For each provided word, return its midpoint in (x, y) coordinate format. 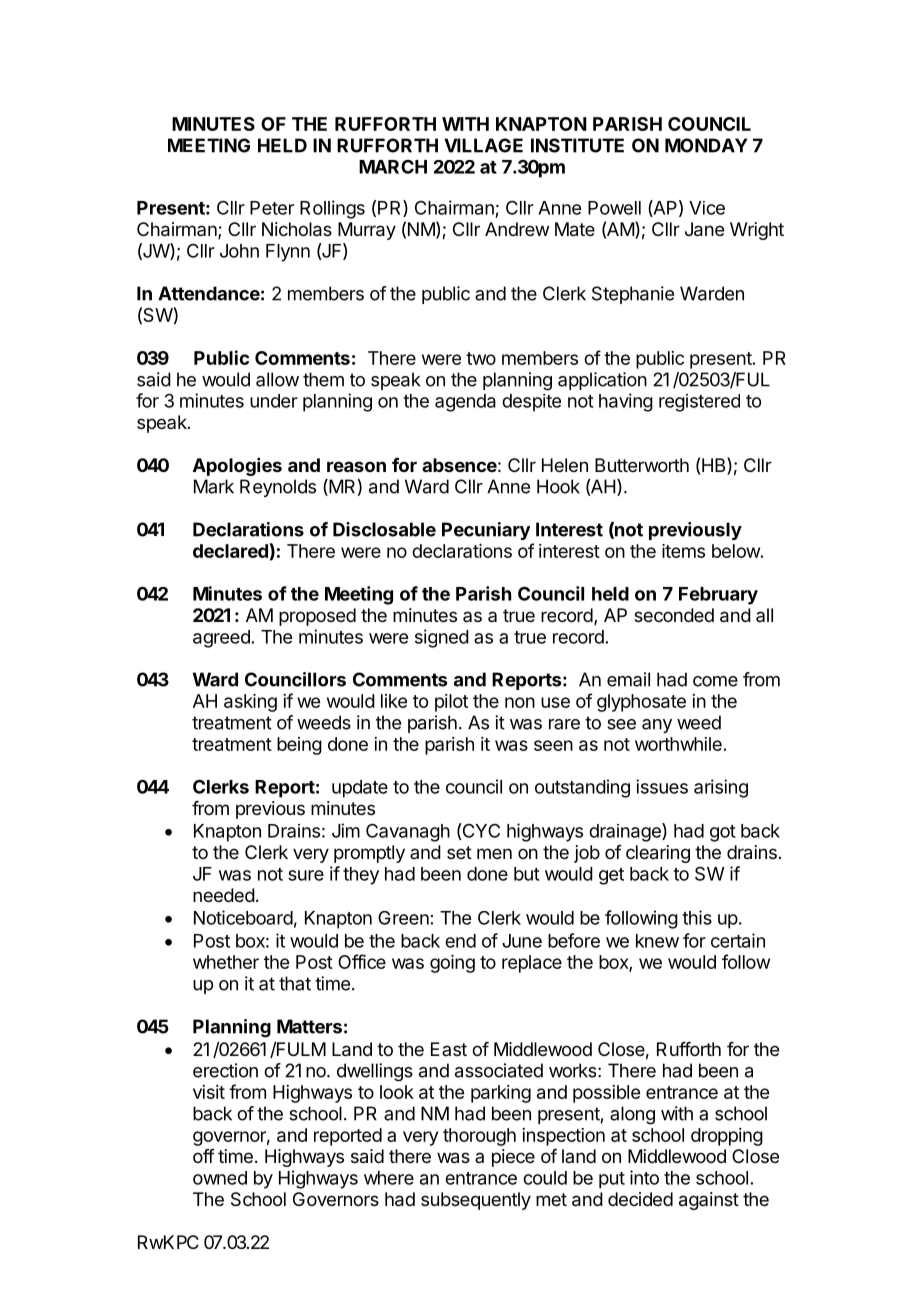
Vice (707, 208)
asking (250, 703)
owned (220, 1178)
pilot (451, 703)
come (715, 681)
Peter (272, 208)
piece (513, 1158)
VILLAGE (483, 145)
